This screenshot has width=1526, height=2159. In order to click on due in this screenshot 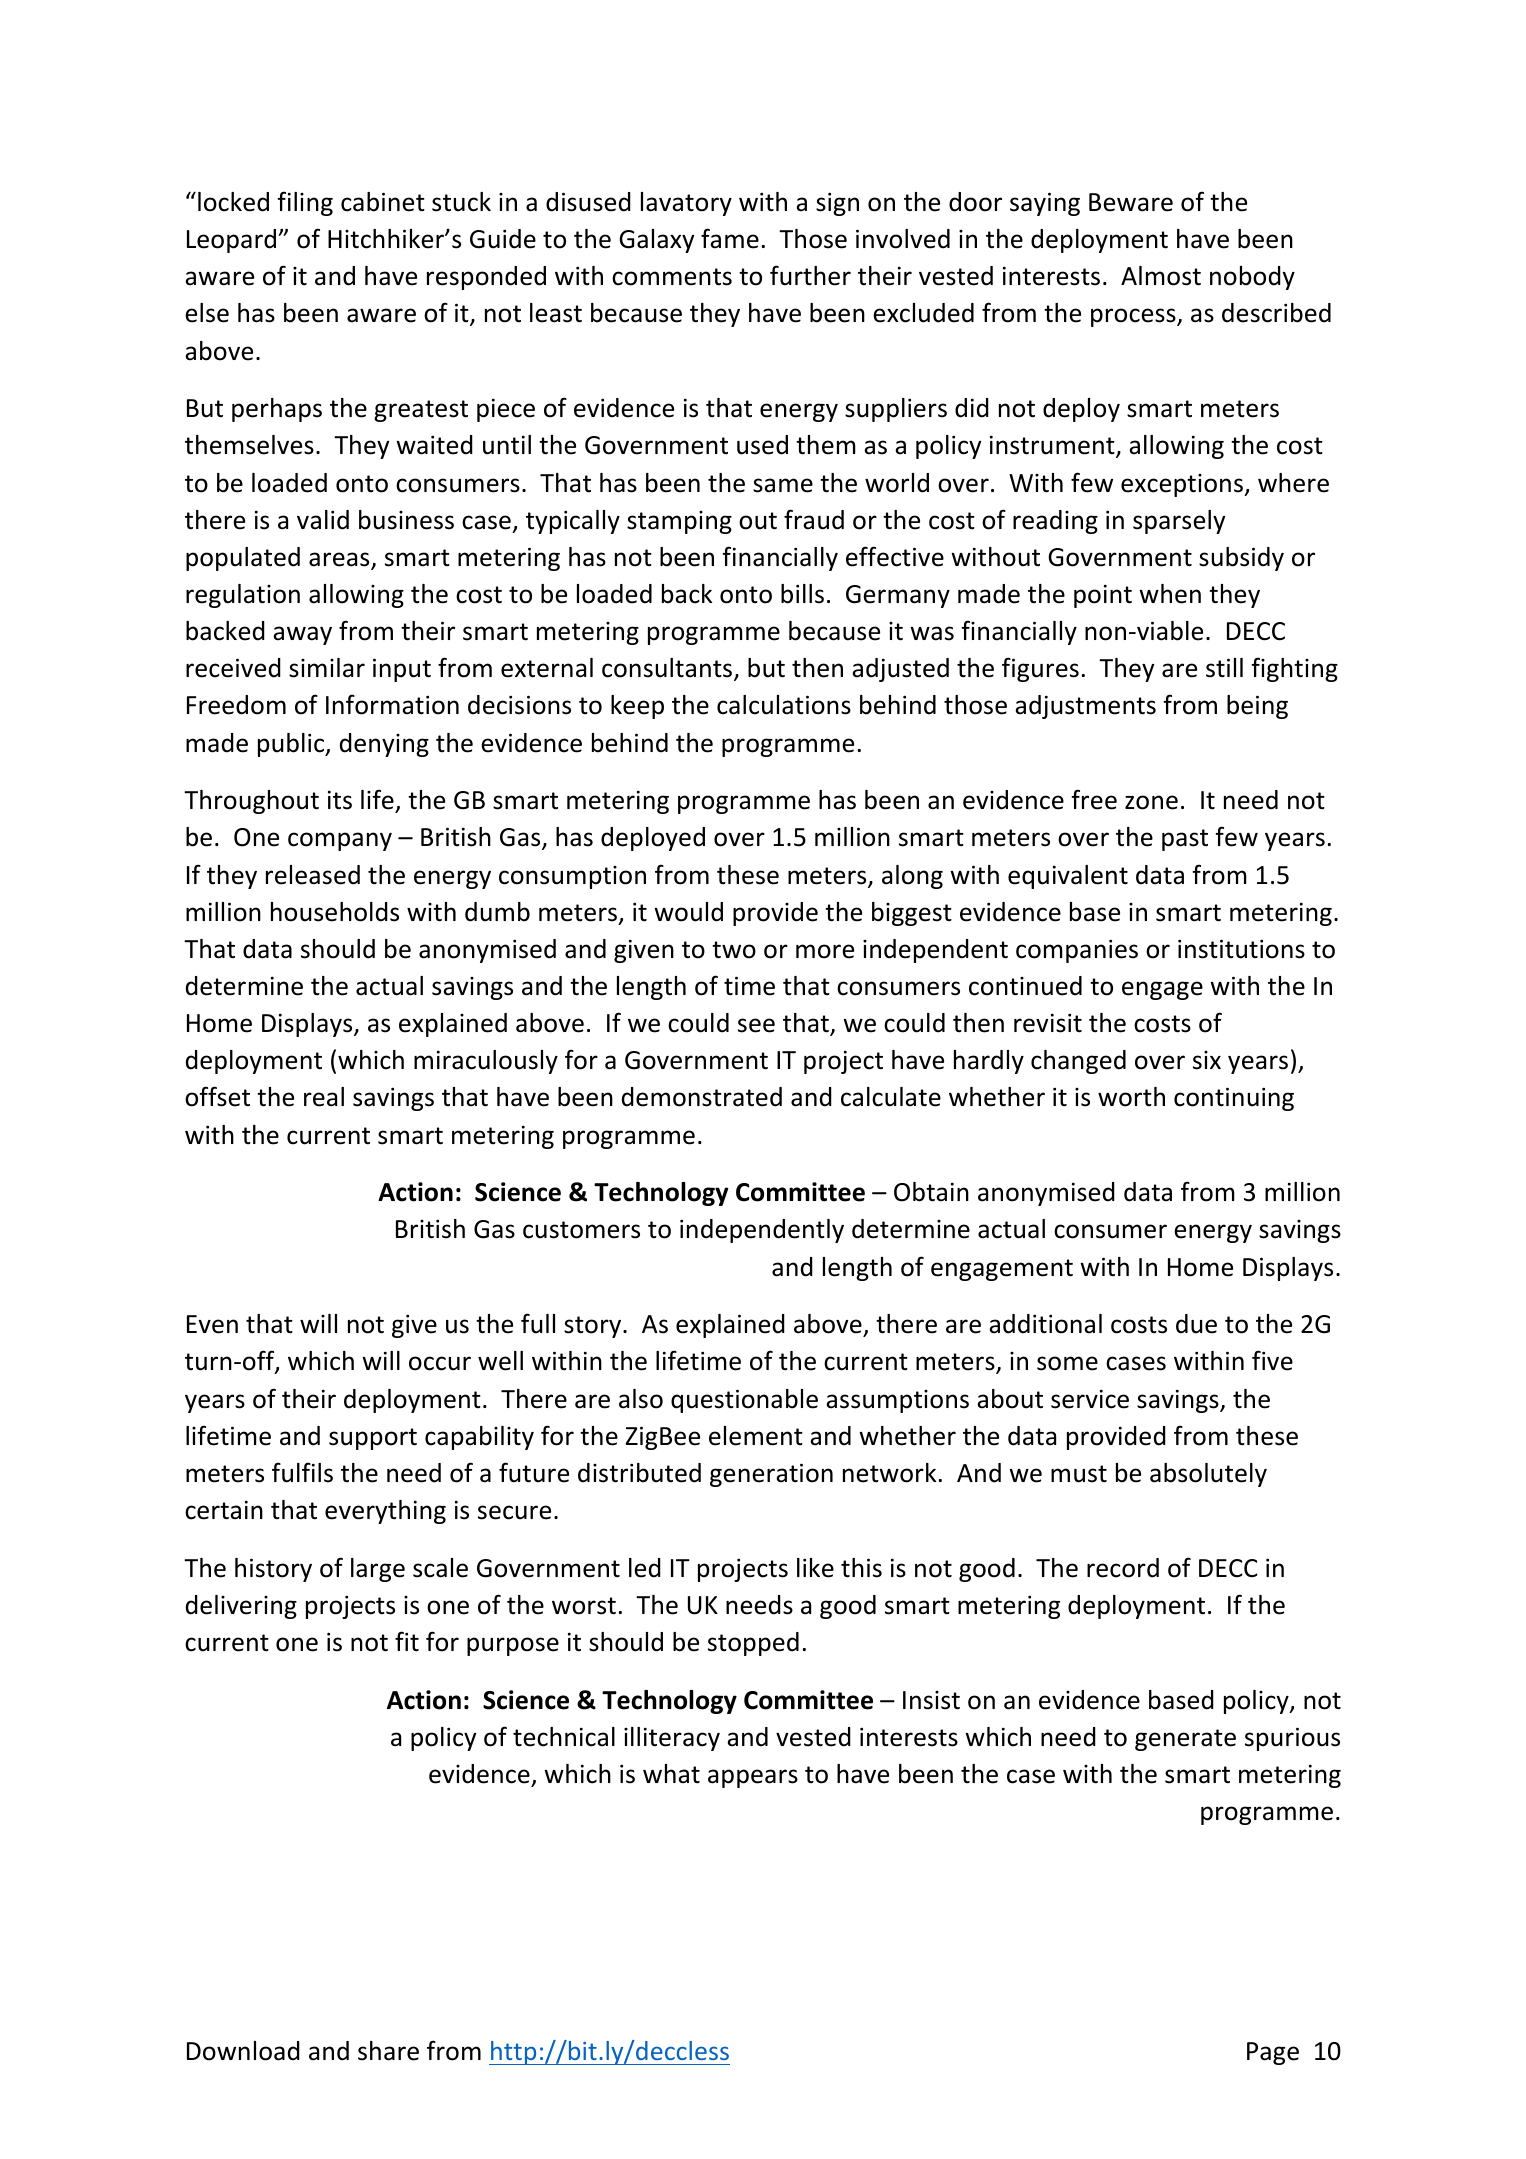, I will do `click(1196, 1324)`.
